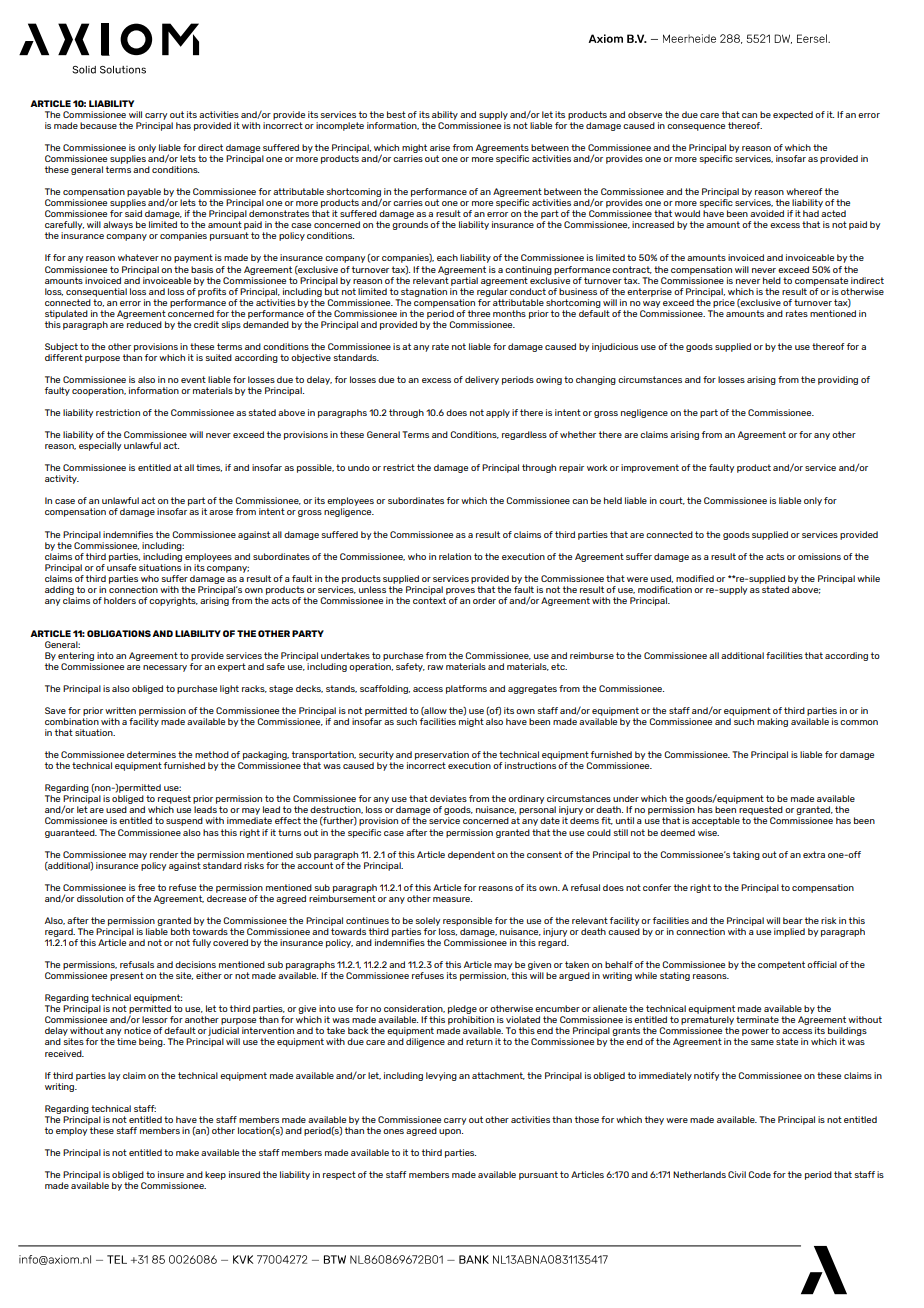 The width and height of the screenshot is (924, 1308). What do you see at coordinates (100, 446) in the screenshot?
I see `especially` at bounding box center [100, 446].
